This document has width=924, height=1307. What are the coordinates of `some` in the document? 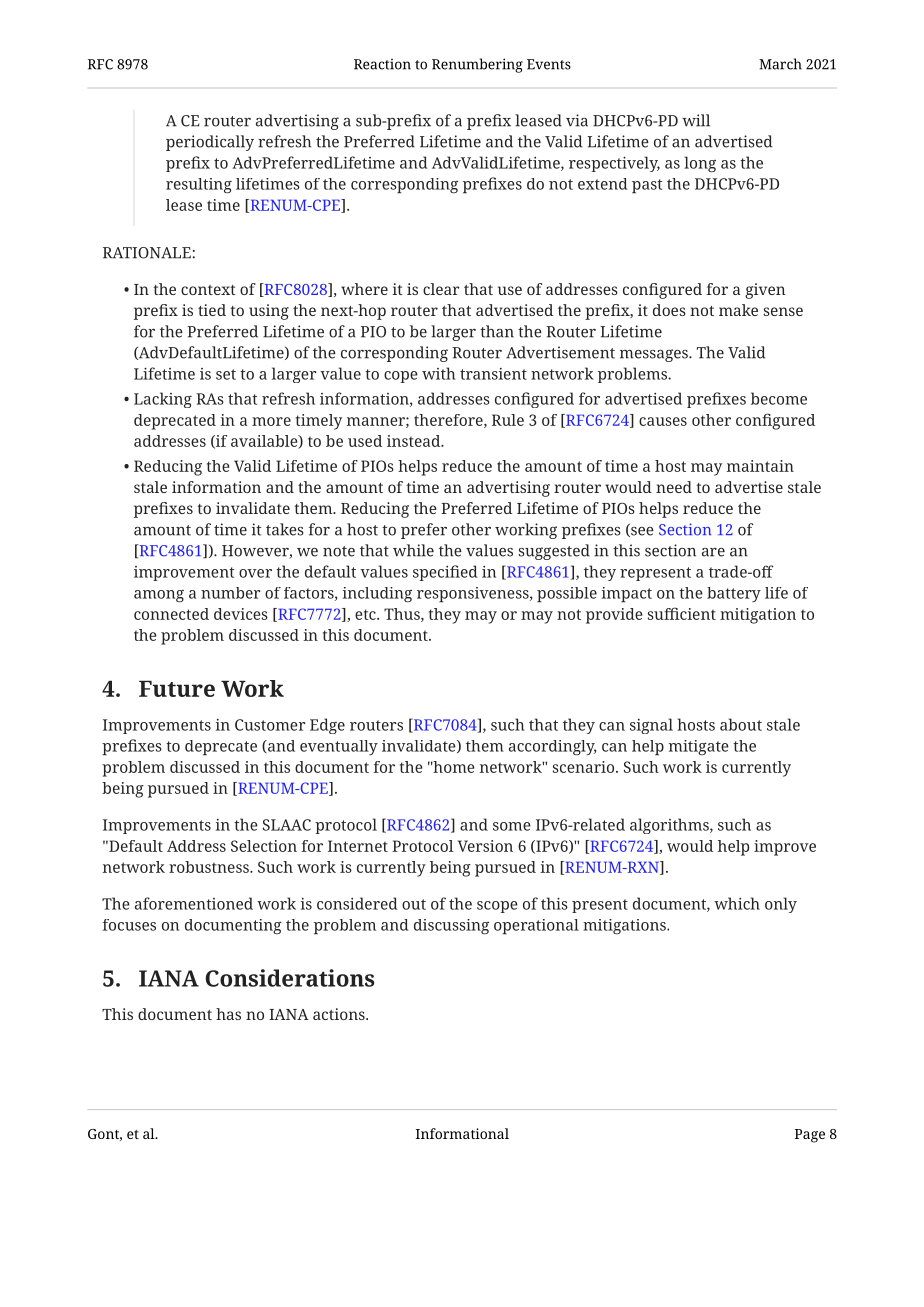 It's located at (512, 826).
